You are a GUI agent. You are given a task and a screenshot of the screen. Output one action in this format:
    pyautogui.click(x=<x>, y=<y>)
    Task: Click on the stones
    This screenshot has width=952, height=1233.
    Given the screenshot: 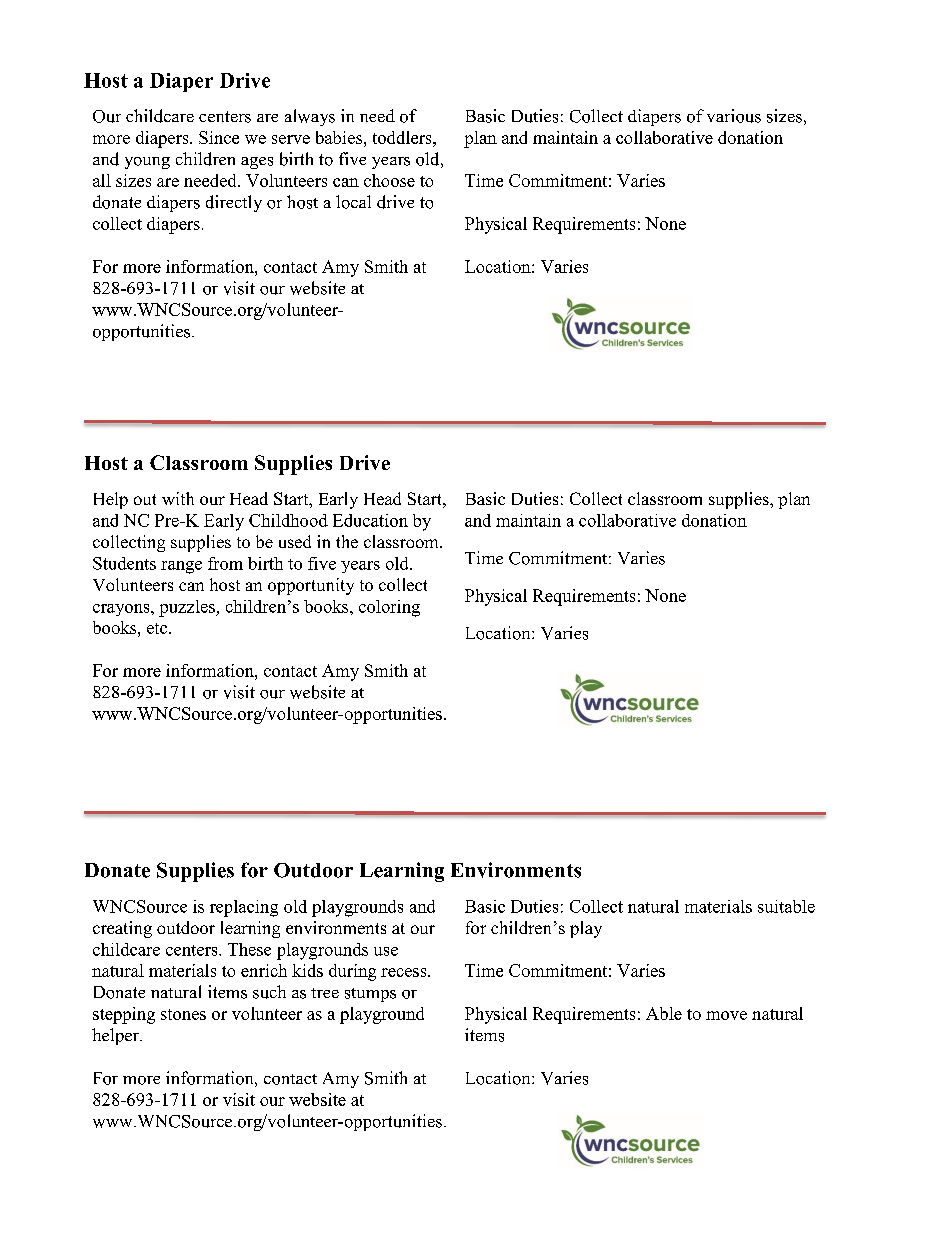 What is the action you would take?
    pyautogui.click(x=183, y=1014)
